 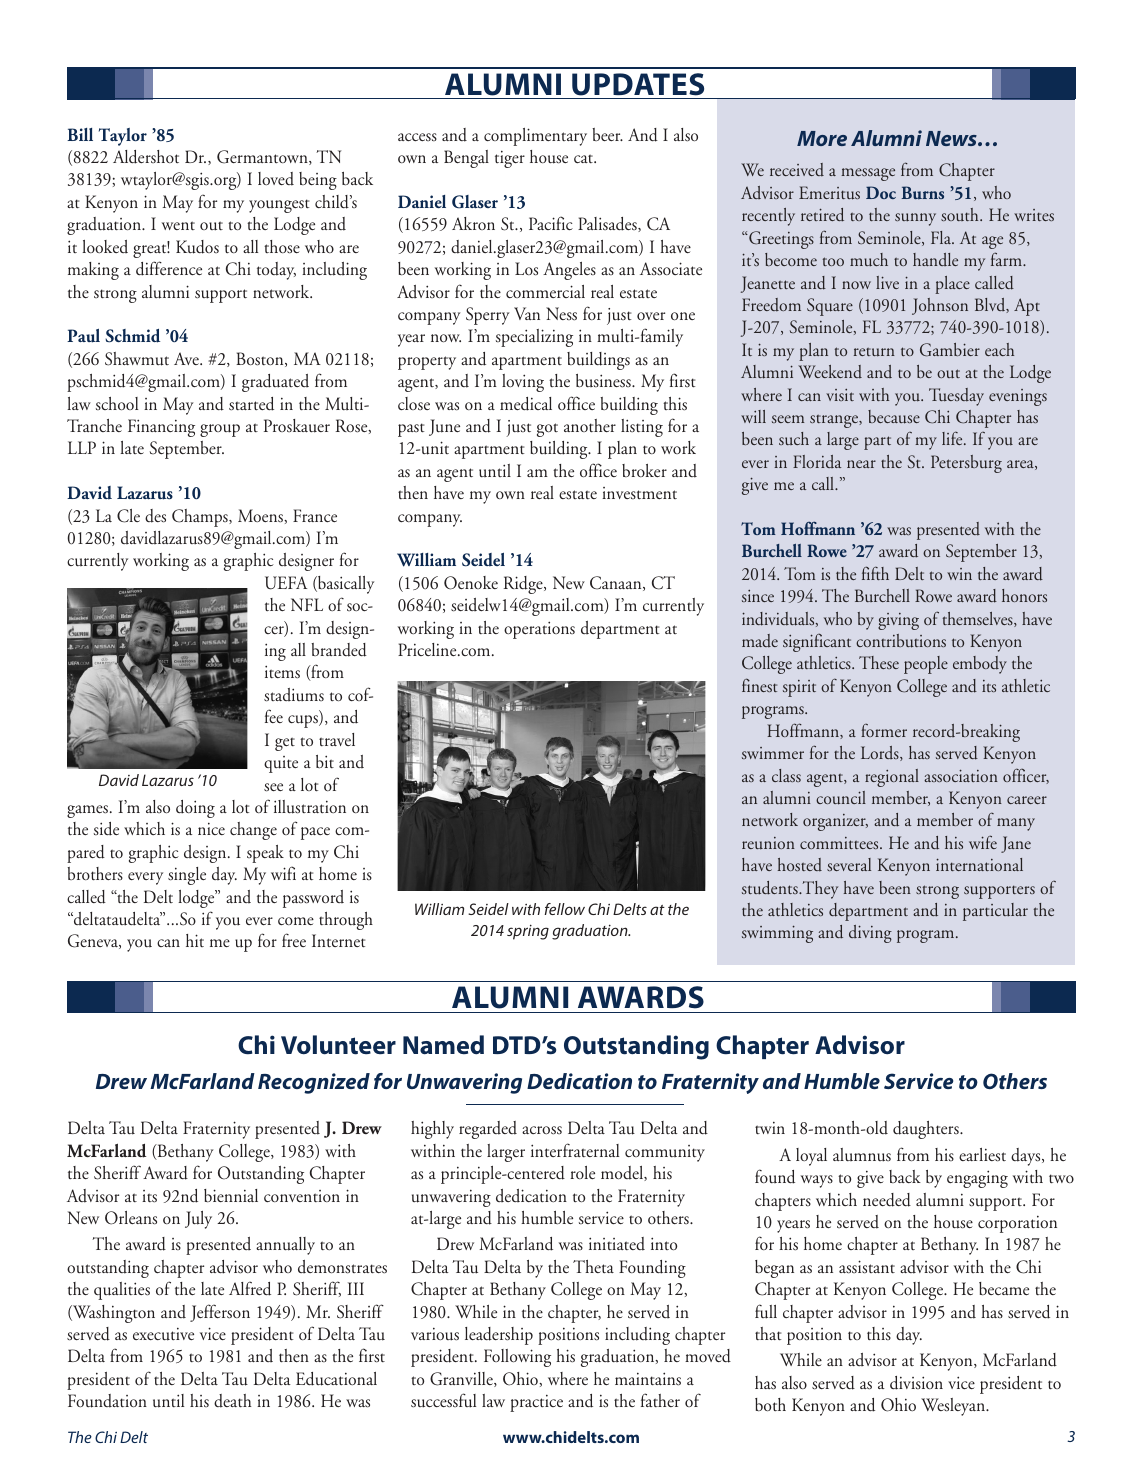 I want to click on Following, so click(x=517, y=1358).
